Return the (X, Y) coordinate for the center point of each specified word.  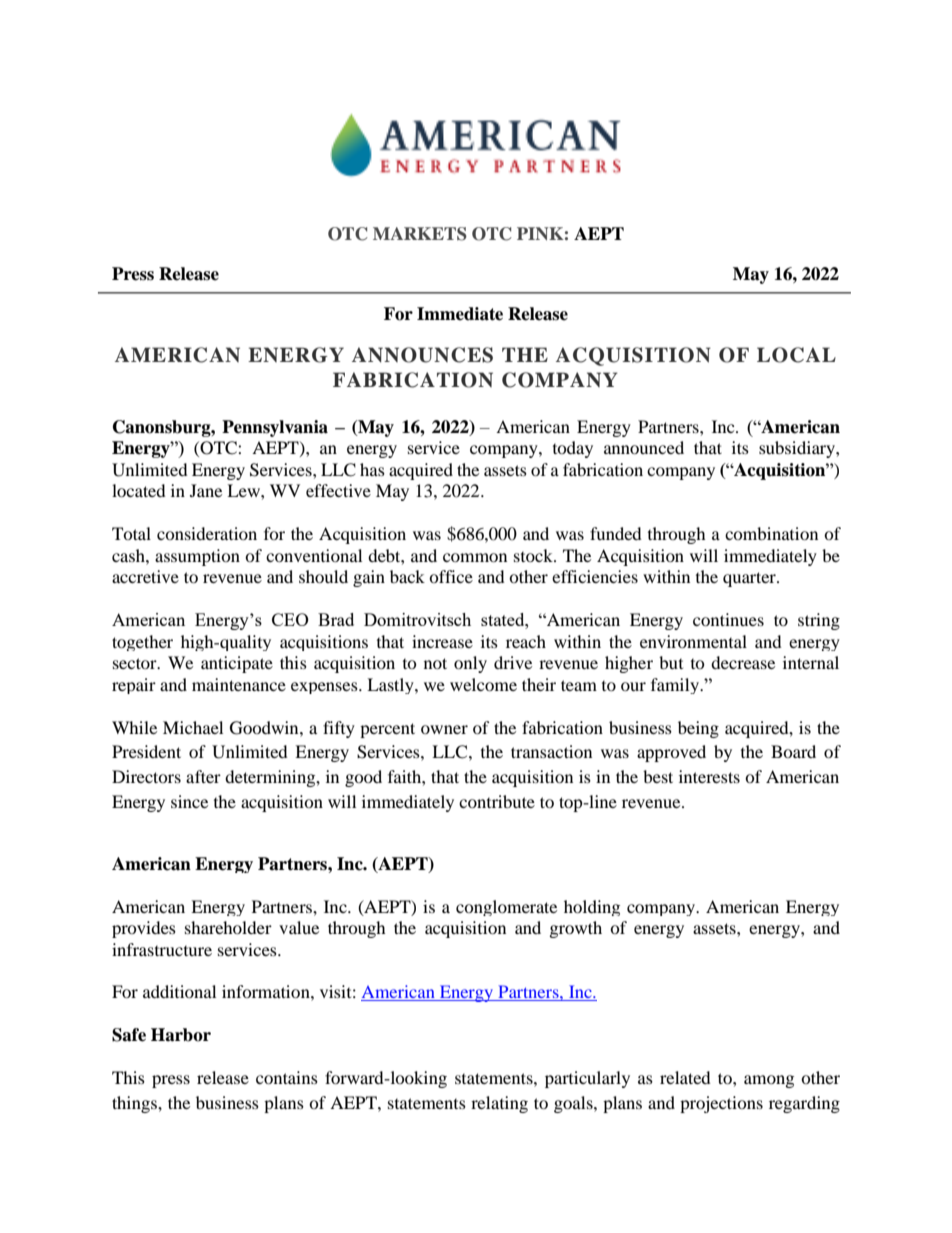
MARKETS (420, 234)
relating (499, 1104)
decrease (743, 662)
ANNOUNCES (422, 355)
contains (287, 1077)
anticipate (237, 664)
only (470, 664)
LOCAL (796, 355)
